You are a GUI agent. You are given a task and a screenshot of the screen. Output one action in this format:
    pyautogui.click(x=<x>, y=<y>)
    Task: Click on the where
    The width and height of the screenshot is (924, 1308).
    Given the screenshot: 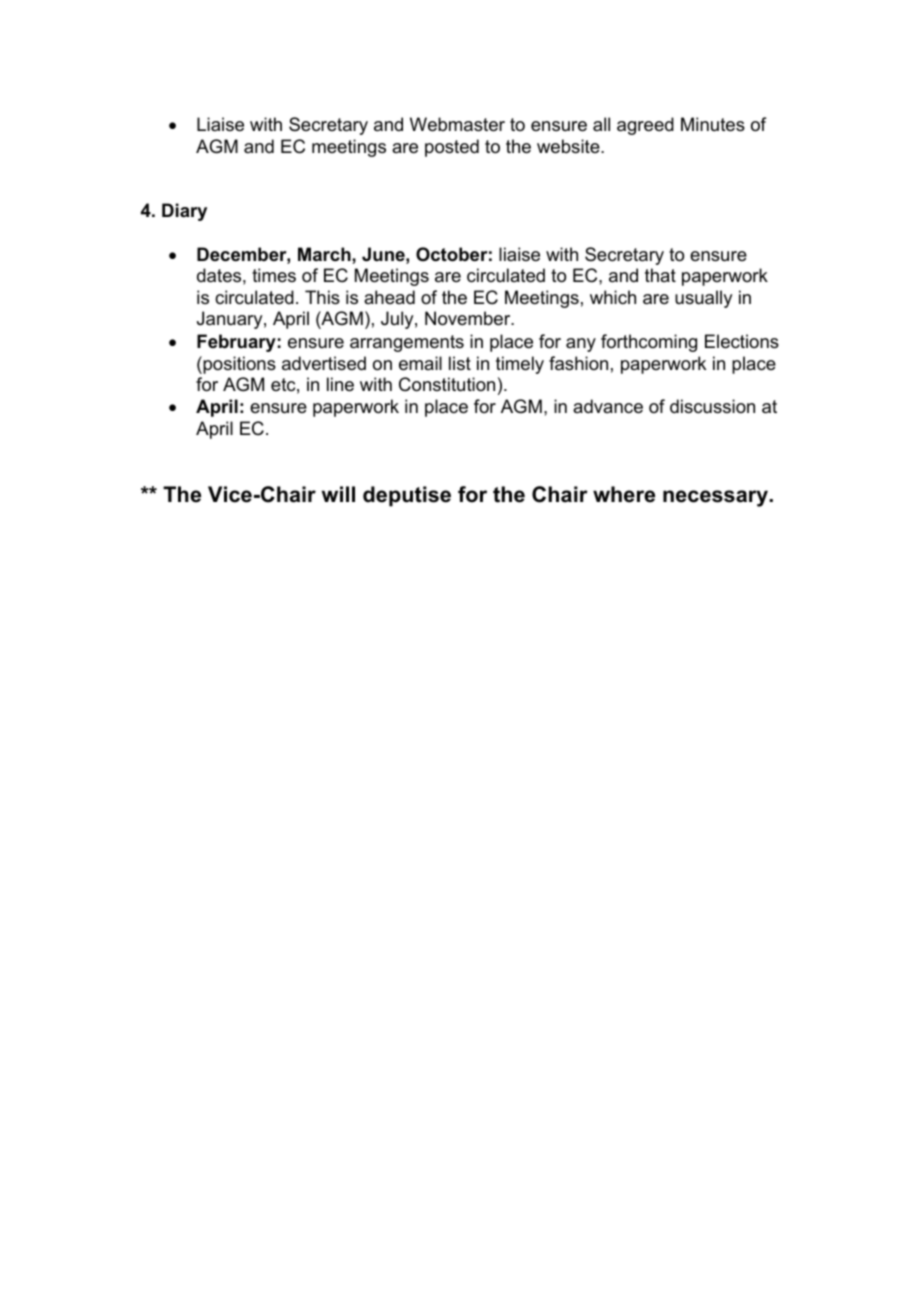 What is the action you would take?
    pyautogui.click(x=624, y=494)
